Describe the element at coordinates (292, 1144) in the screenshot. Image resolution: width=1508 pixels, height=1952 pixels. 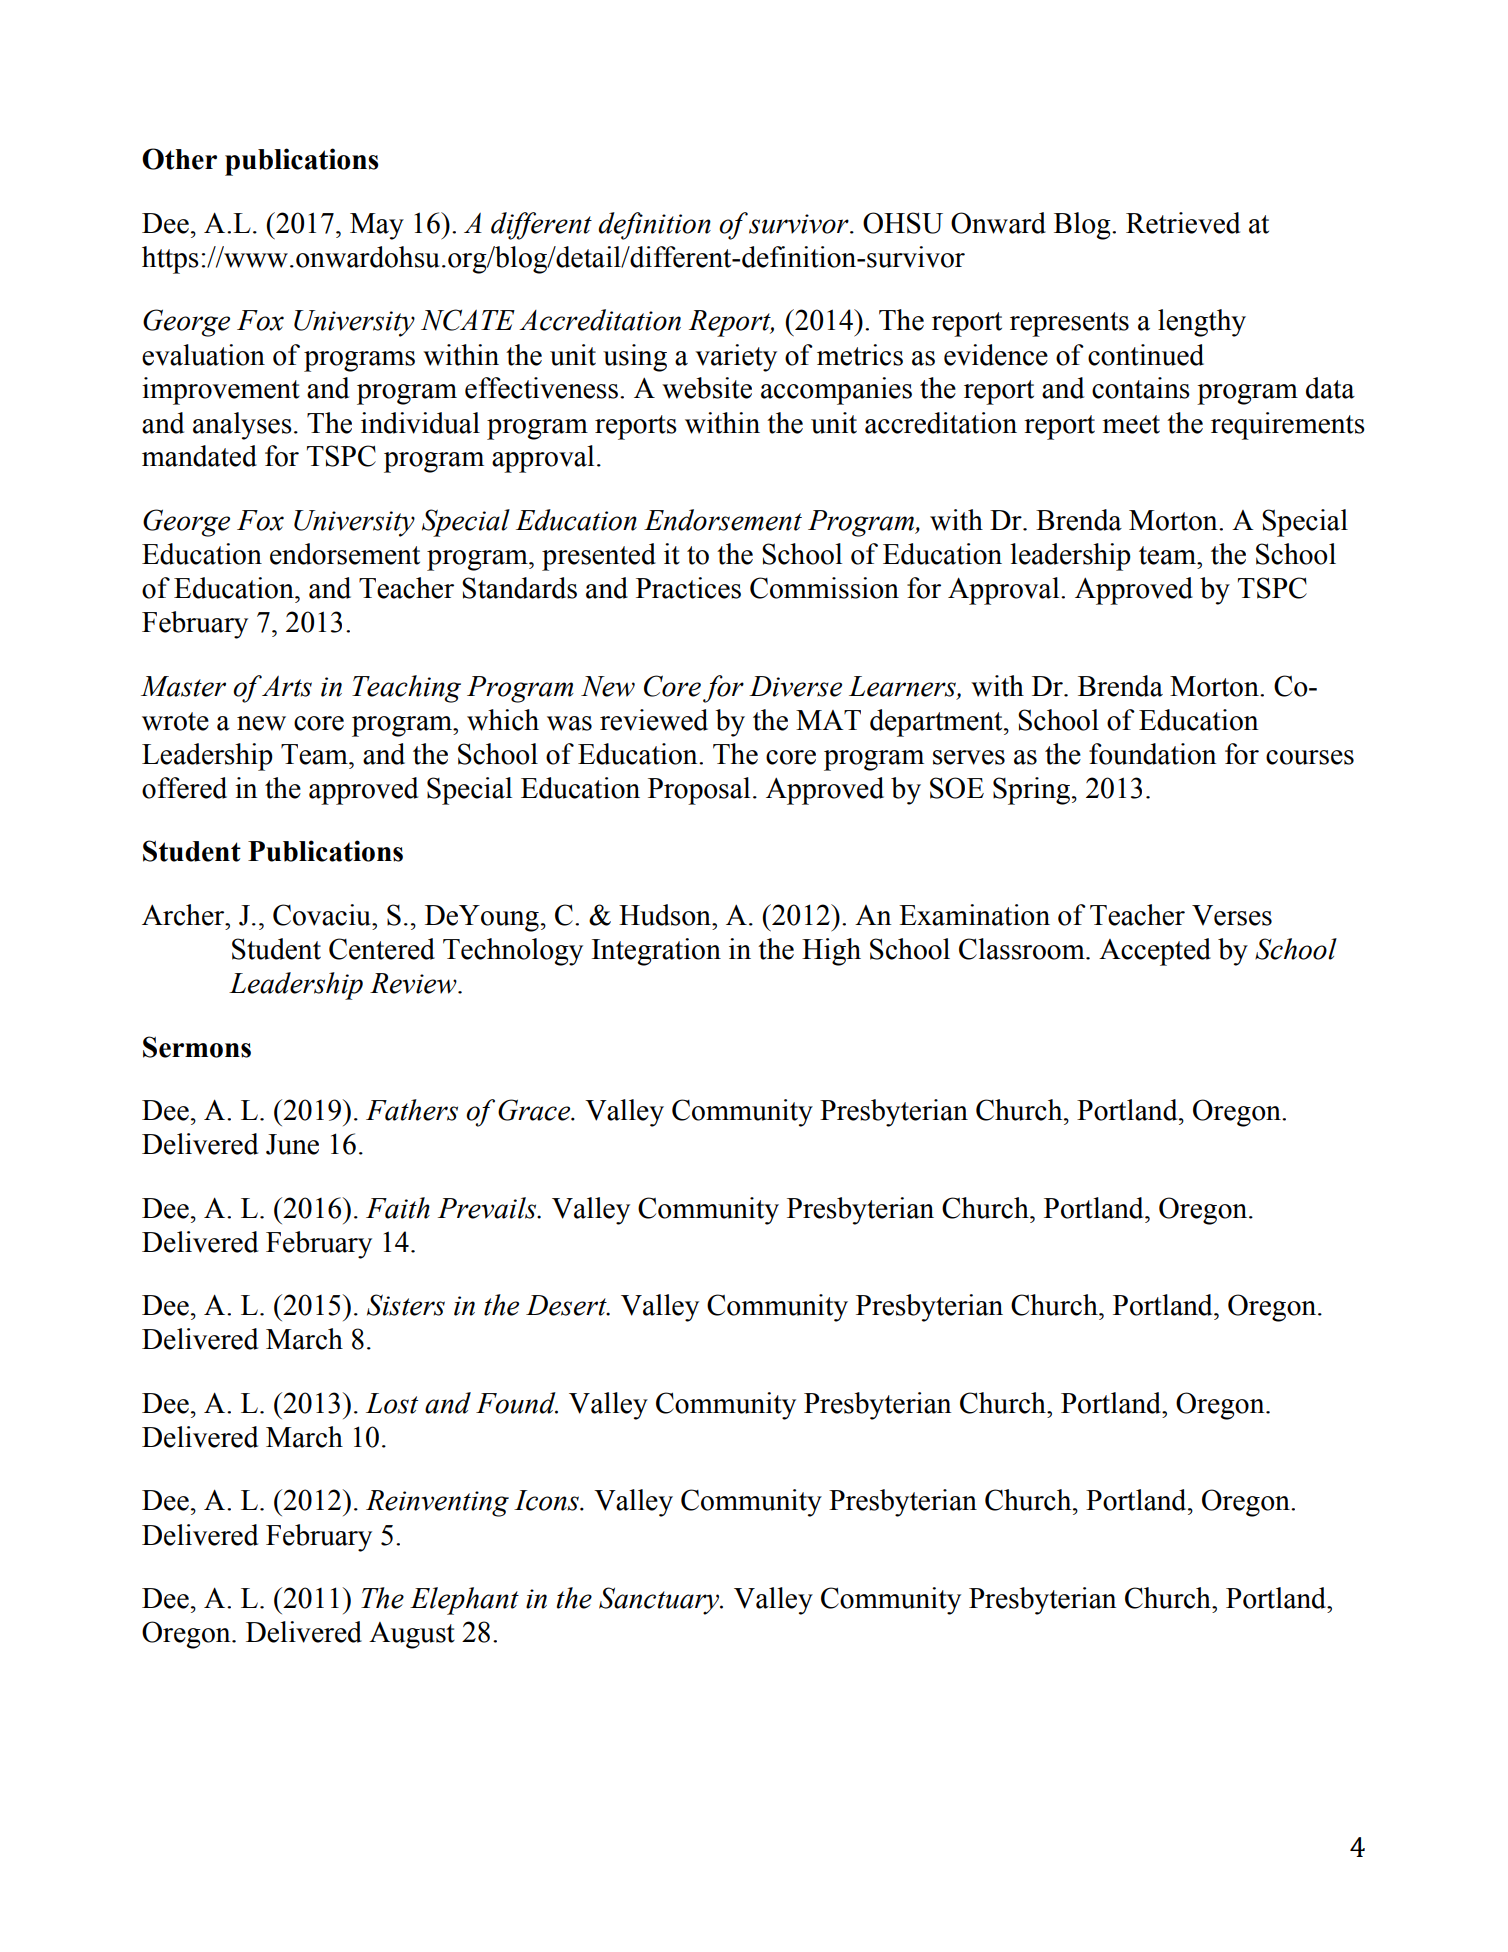
I see `June` at that location.
